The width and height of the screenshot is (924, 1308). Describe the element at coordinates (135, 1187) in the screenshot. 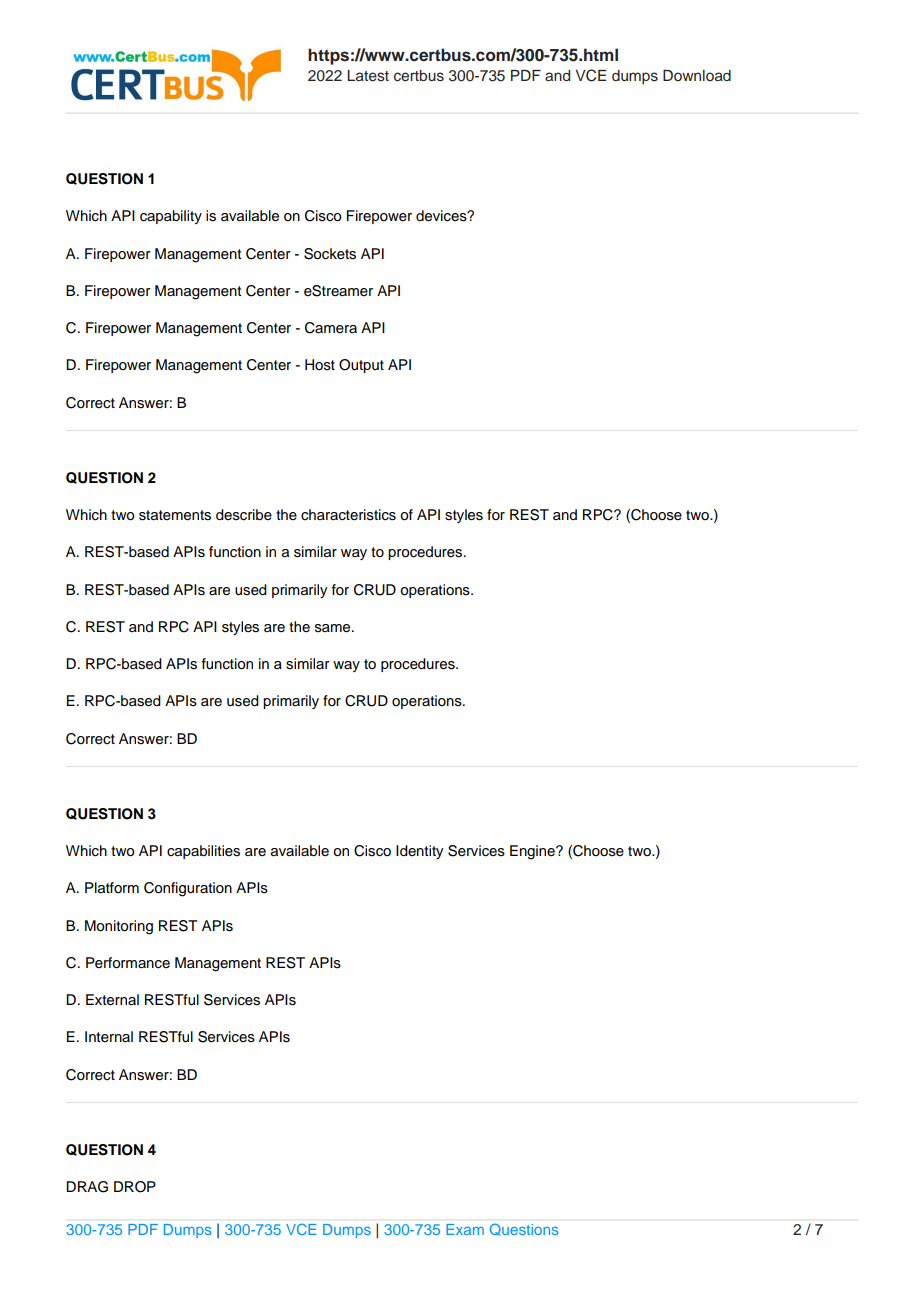

I see `DROP` at that location.
